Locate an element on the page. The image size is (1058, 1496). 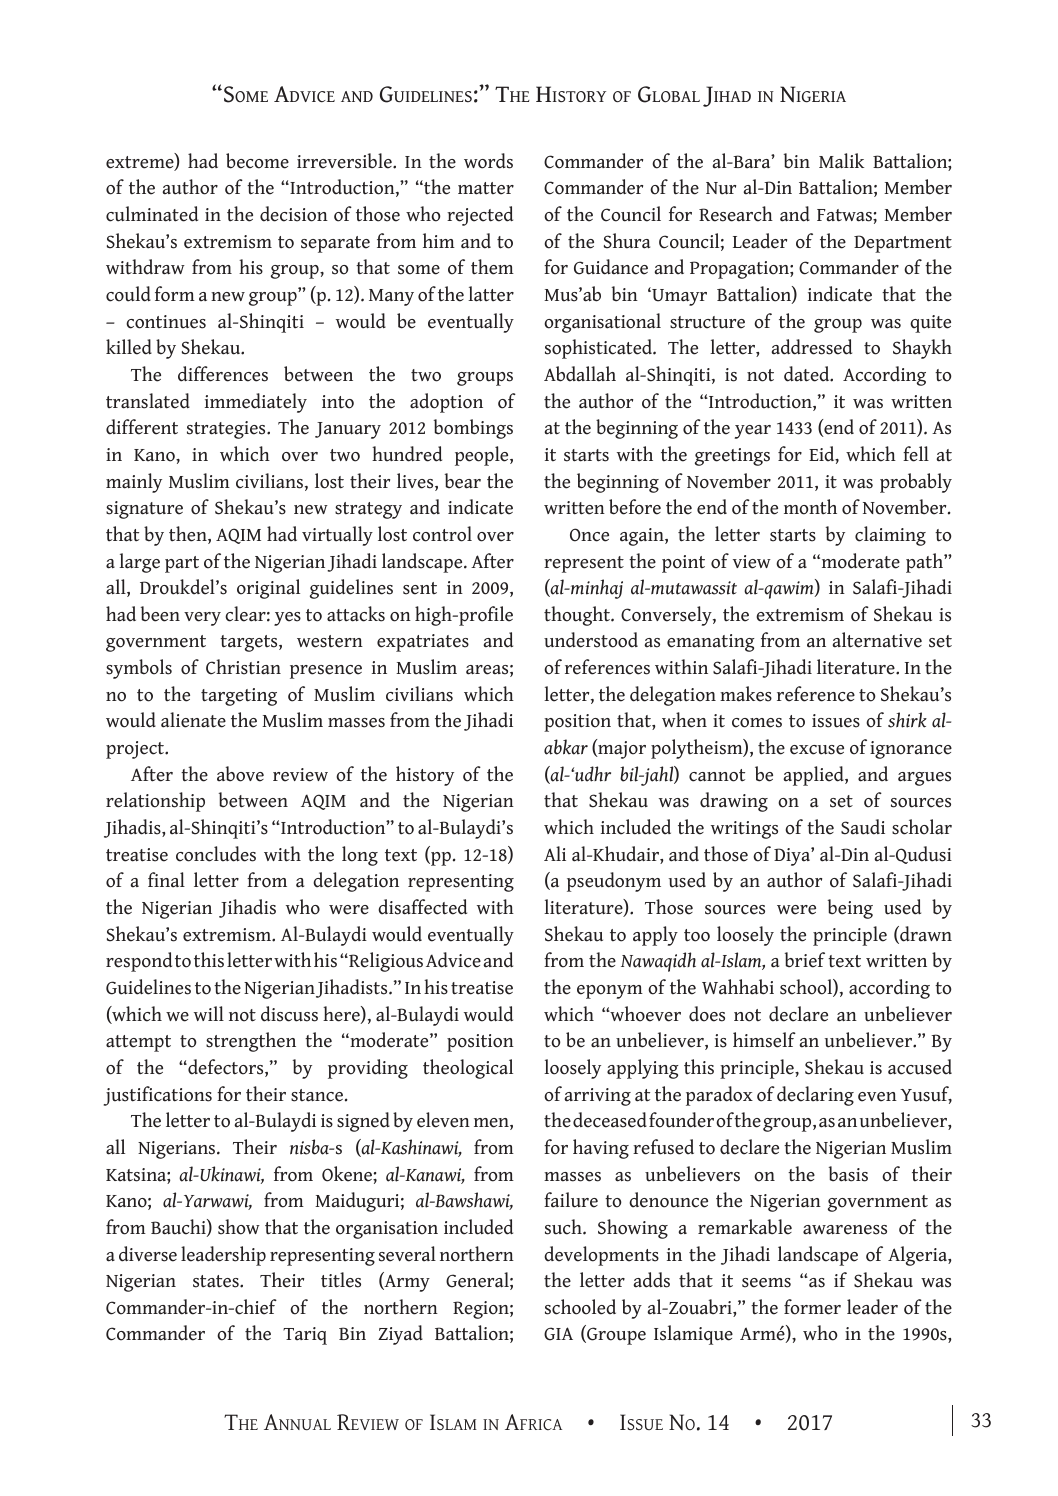
final is located at coordinates (166, 880).
